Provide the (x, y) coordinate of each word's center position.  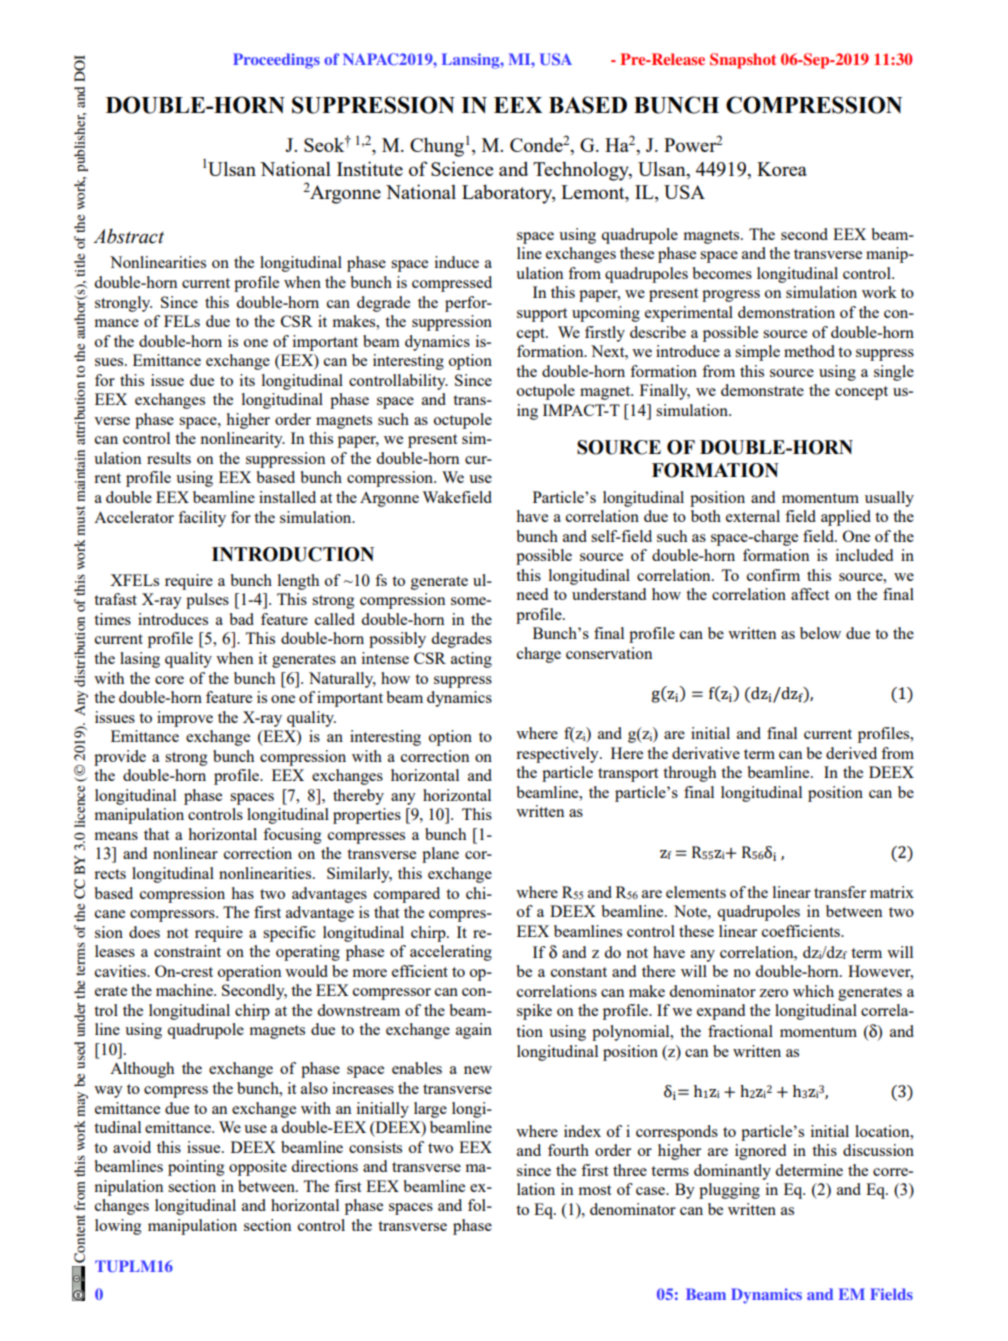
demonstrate (762, 390)
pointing (196, 1168)
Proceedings (276, 61)
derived (851, 753)
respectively (558, 755)
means (116, 836)
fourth (568, 1150)
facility (202, 519)
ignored (760, 1152)
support (542, 315)
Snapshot (743, 61)
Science (462, 168)
